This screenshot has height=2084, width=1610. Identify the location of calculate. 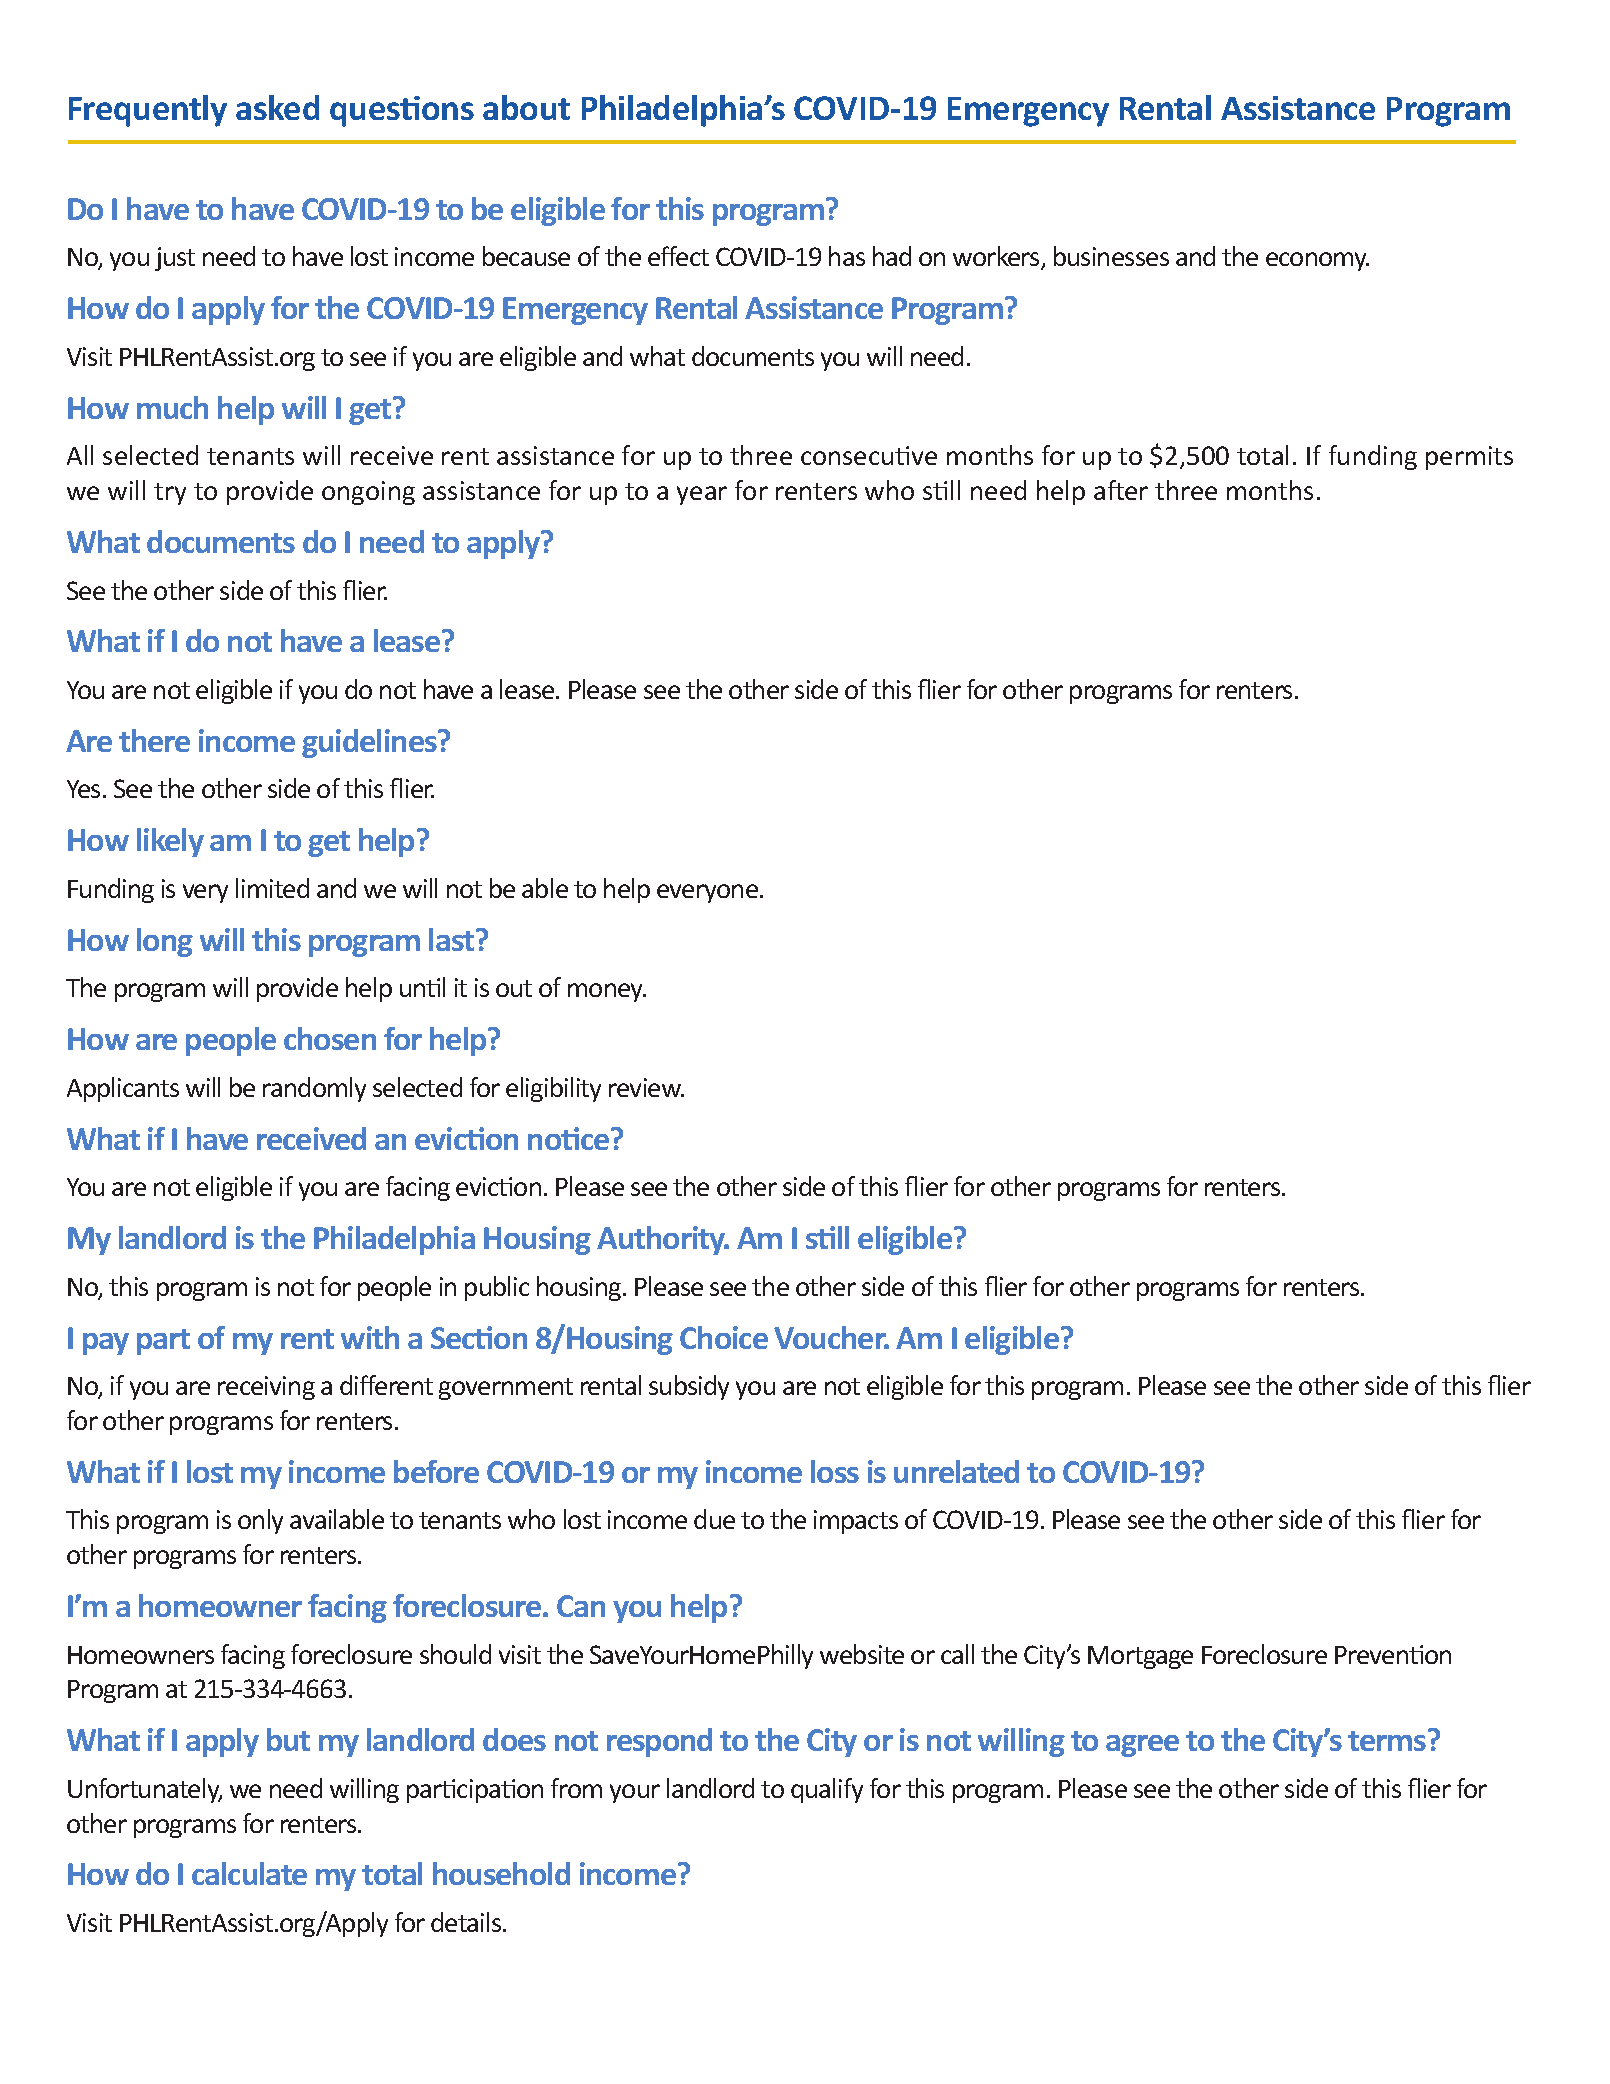
(249, 1873).
